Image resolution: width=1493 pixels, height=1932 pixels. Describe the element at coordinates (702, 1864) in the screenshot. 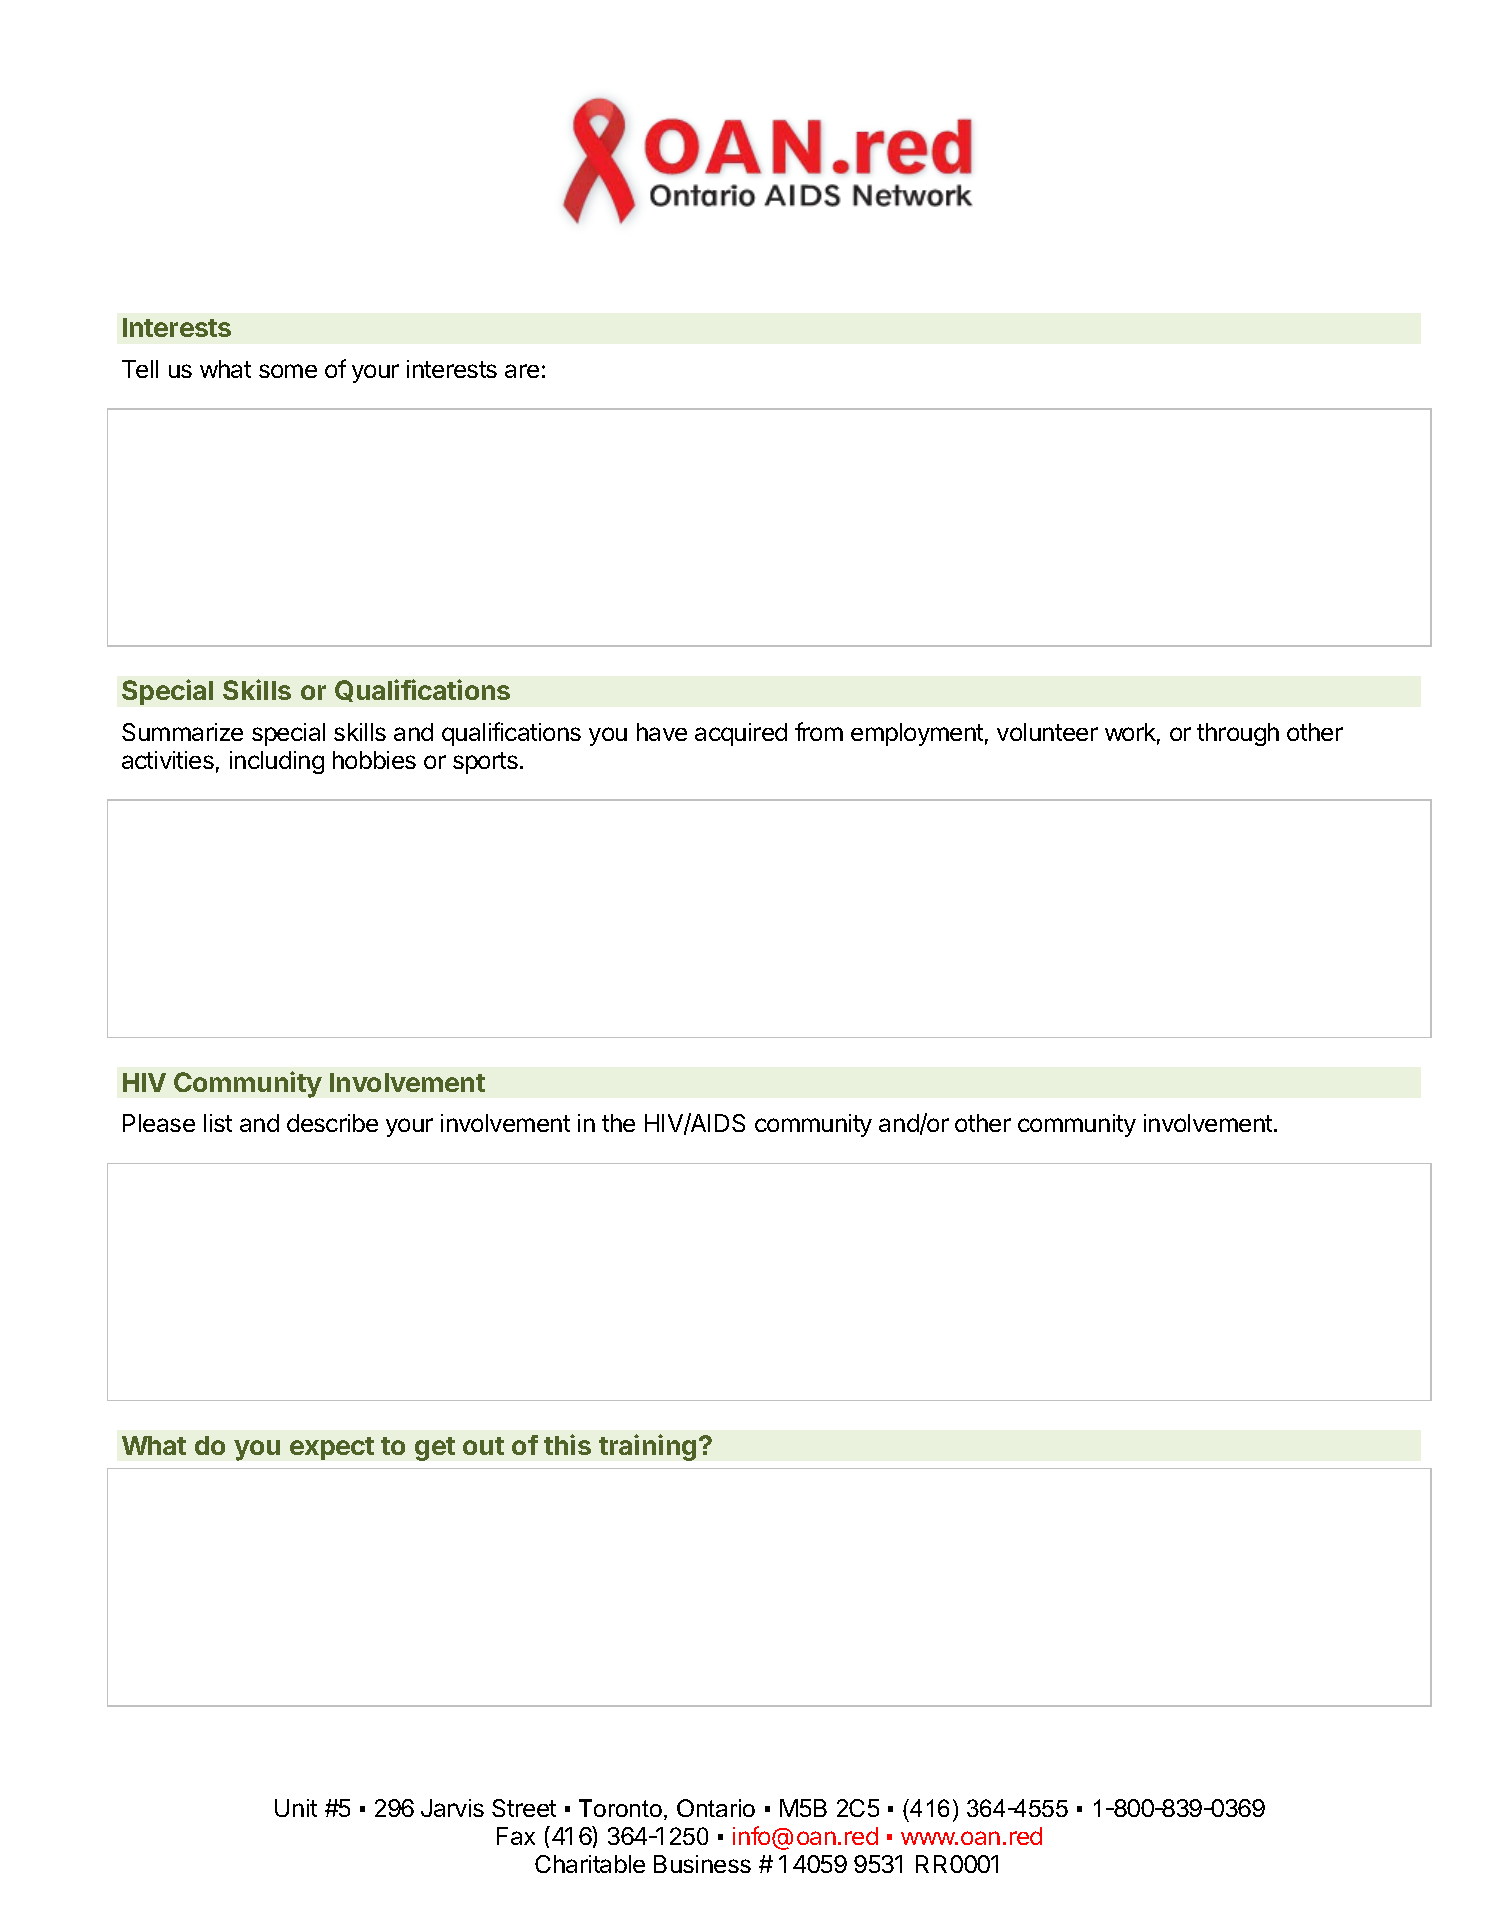

I see `Business` at that location.
